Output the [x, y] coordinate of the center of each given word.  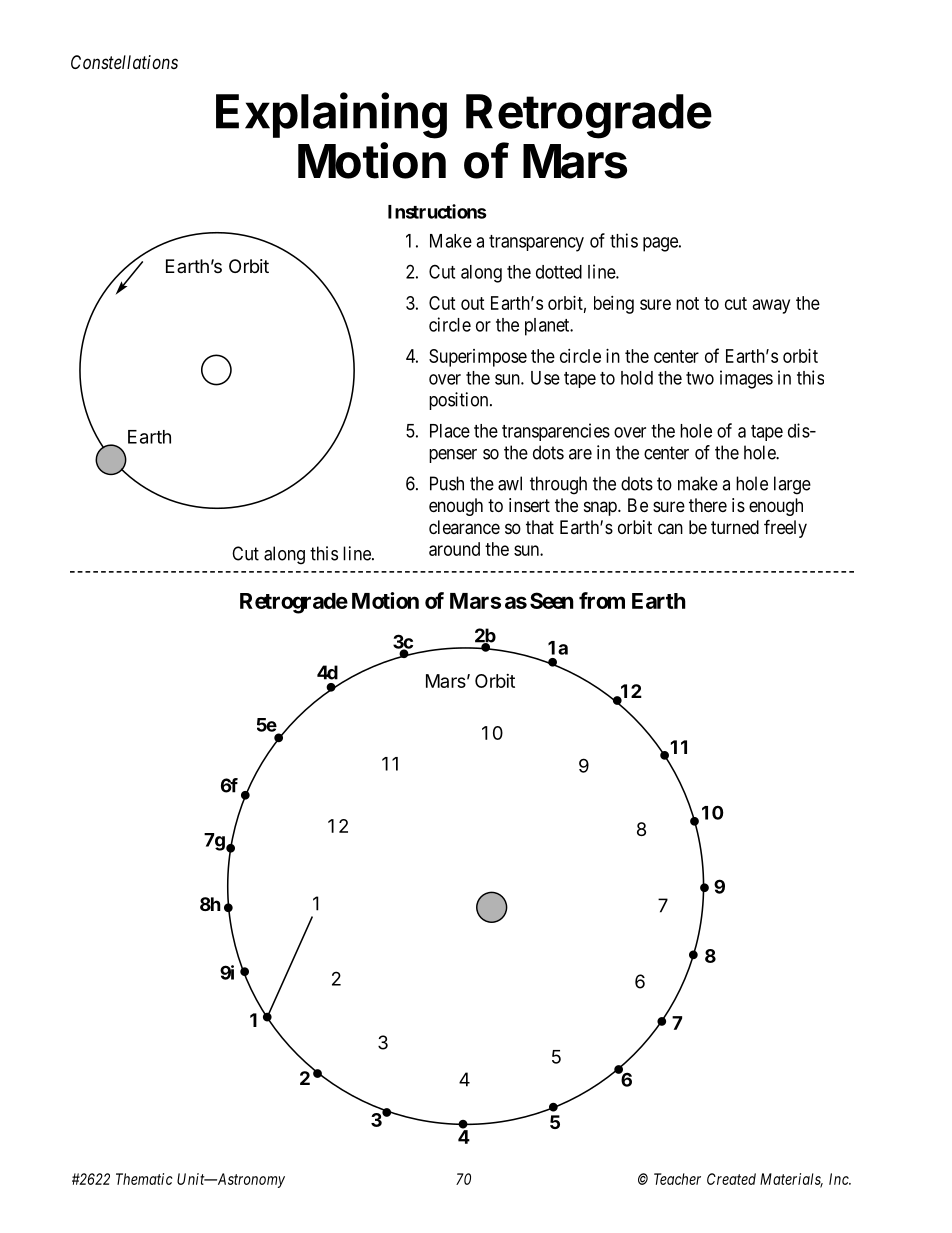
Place [450, 431]
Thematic [144, 1179]
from [602, 600]
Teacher [677, 1179]
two [700, 378]
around [454, 549]
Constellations [124, 62]
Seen [552, 600]
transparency [536, 243]
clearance [464, 527]
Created [731, 1179]
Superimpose [478, 358]
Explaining [331, 115]
